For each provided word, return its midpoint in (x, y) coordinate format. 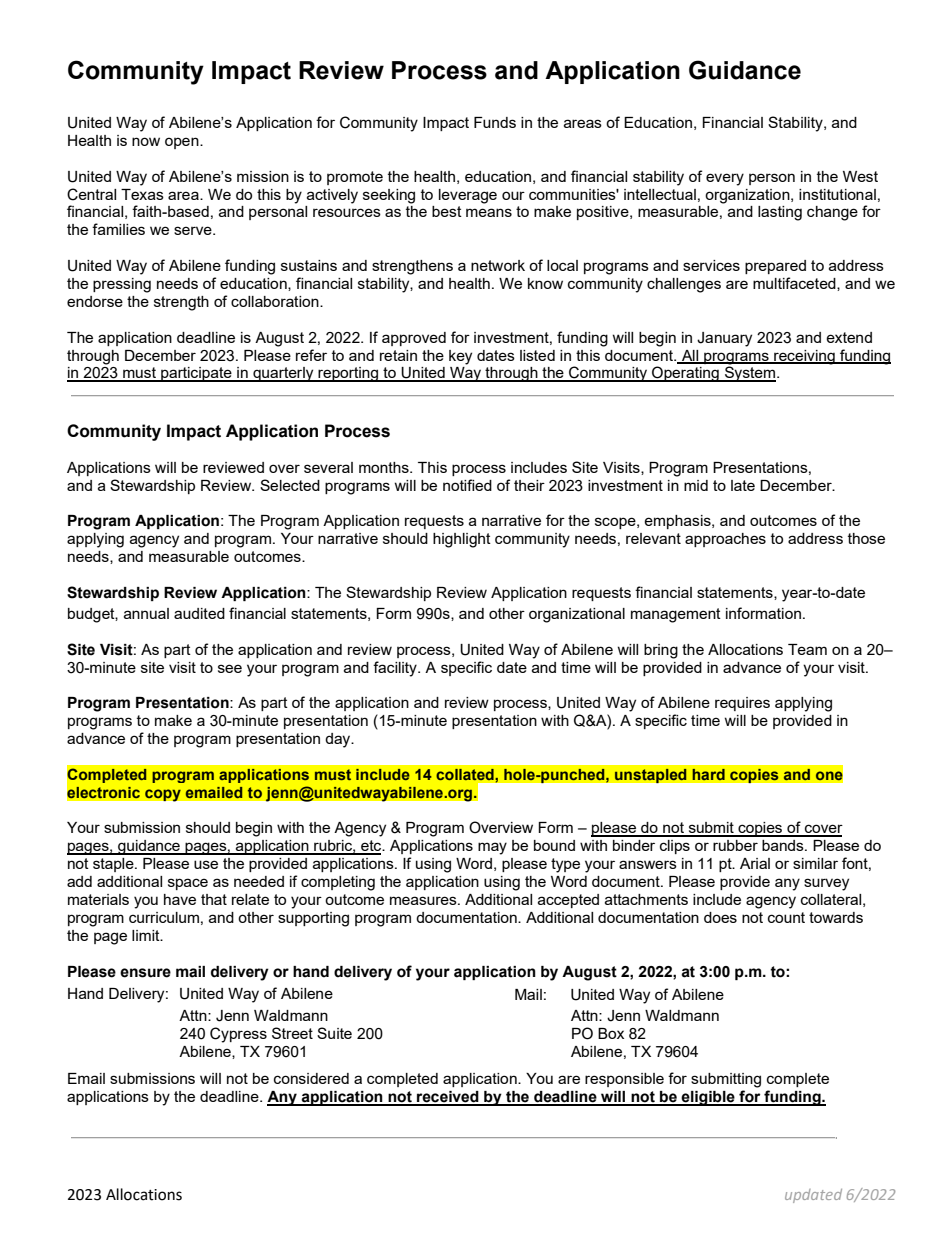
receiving (804, 357)
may (492, 848)
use (206, 864)
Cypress (238, 1035)
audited (199, 613)
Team (807, 649)
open (183, 143)
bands (784, 845)
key (460, 357)
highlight (462, 540)
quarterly (283, 374)
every (725, 179)
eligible (708, 1098)
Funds (495, 122)
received (448, 1098)
